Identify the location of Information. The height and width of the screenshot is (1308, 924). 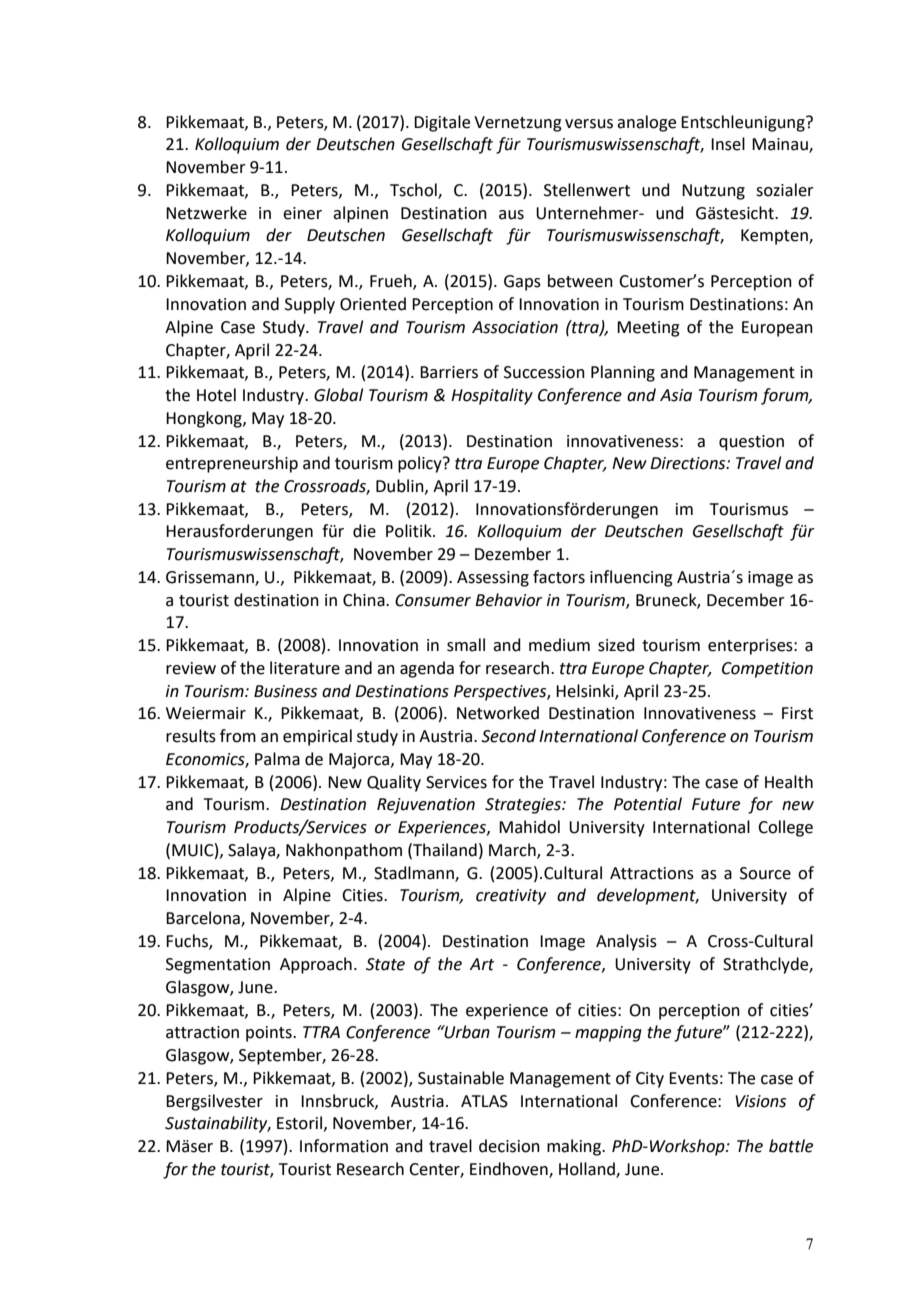
(344, 1146).
